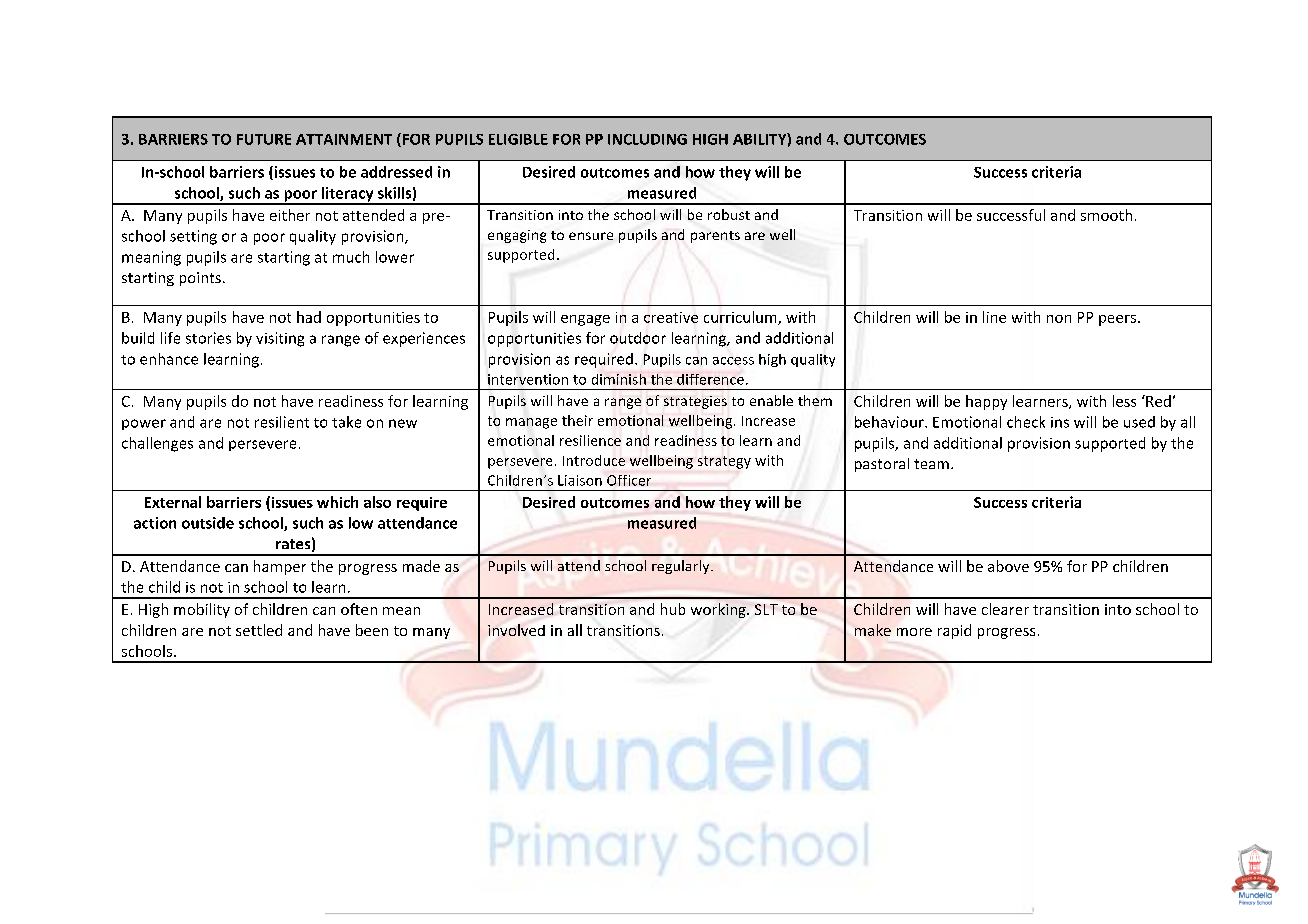 The width and height of the screenshot is (1308, 924). Describe the element at coordinates (682, 567) in the screenshot. I see `regularly` at that location.
